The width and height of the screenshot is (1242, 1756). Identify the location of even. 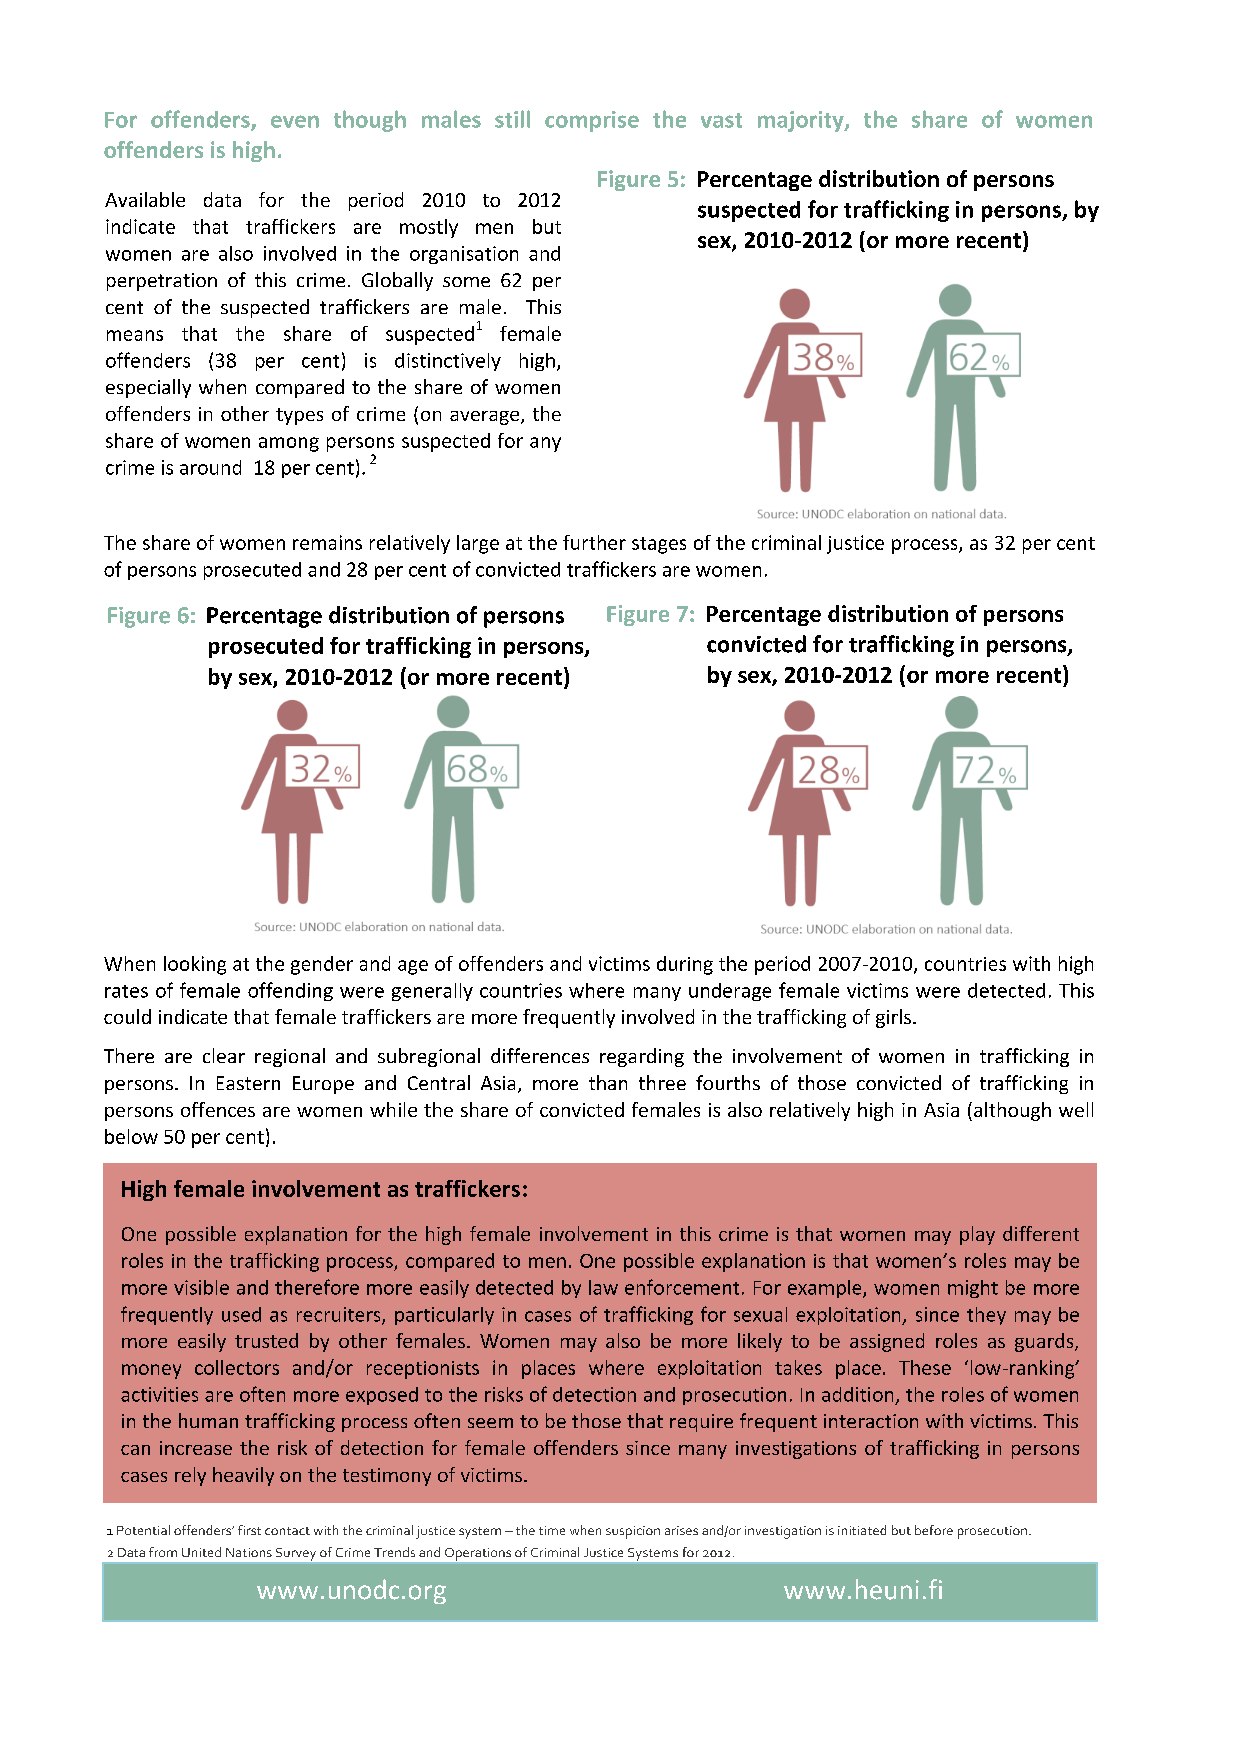
(295, 121).
